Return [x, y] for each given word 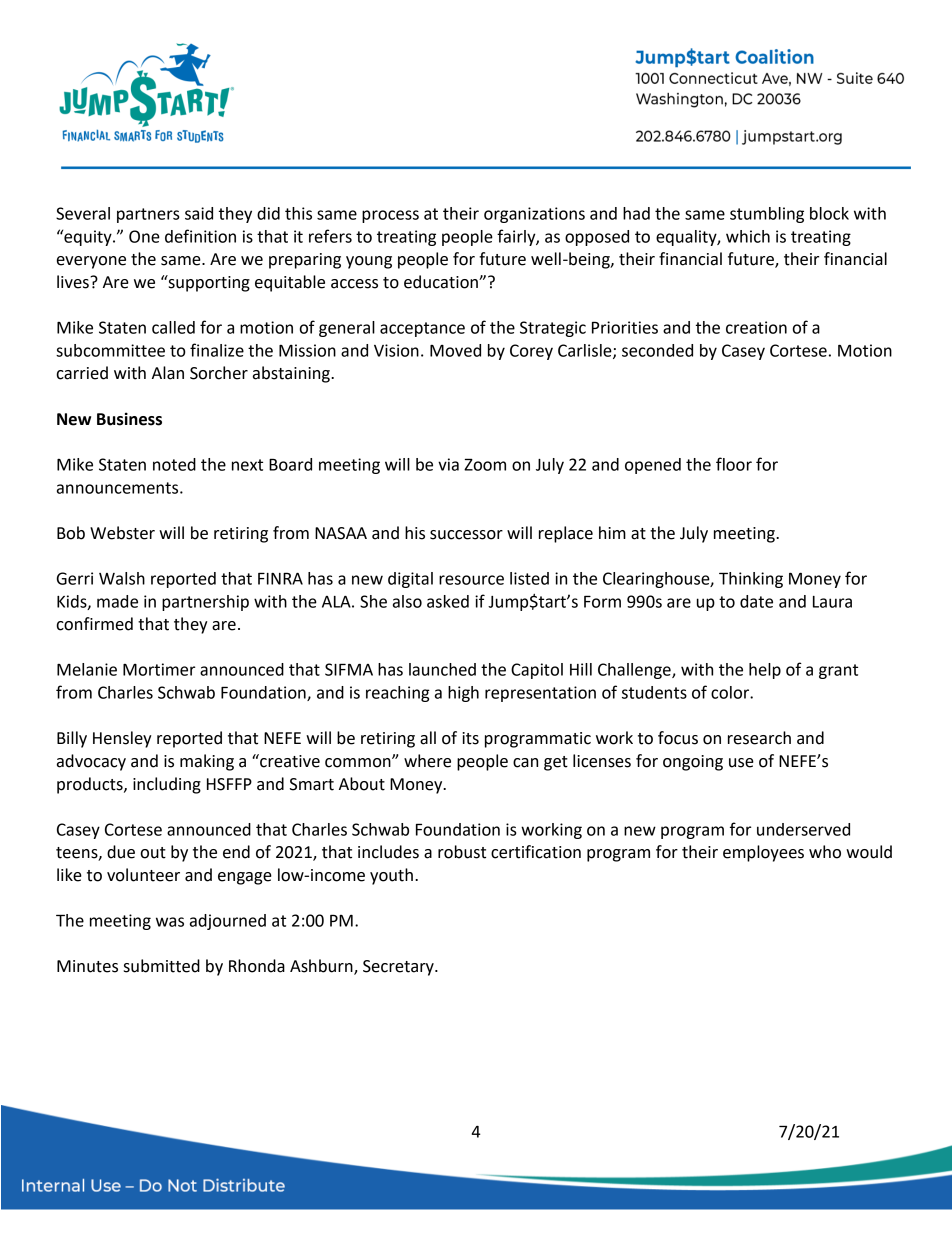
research [759, 738]
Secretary [399, 968]
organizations [534, 215]
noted [174, 464]
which [748, 236]
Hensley [122, 739]
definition [200, 236]
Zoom [485, 464]
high [463, 694]
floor [734, 464]
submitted [162, 966]
